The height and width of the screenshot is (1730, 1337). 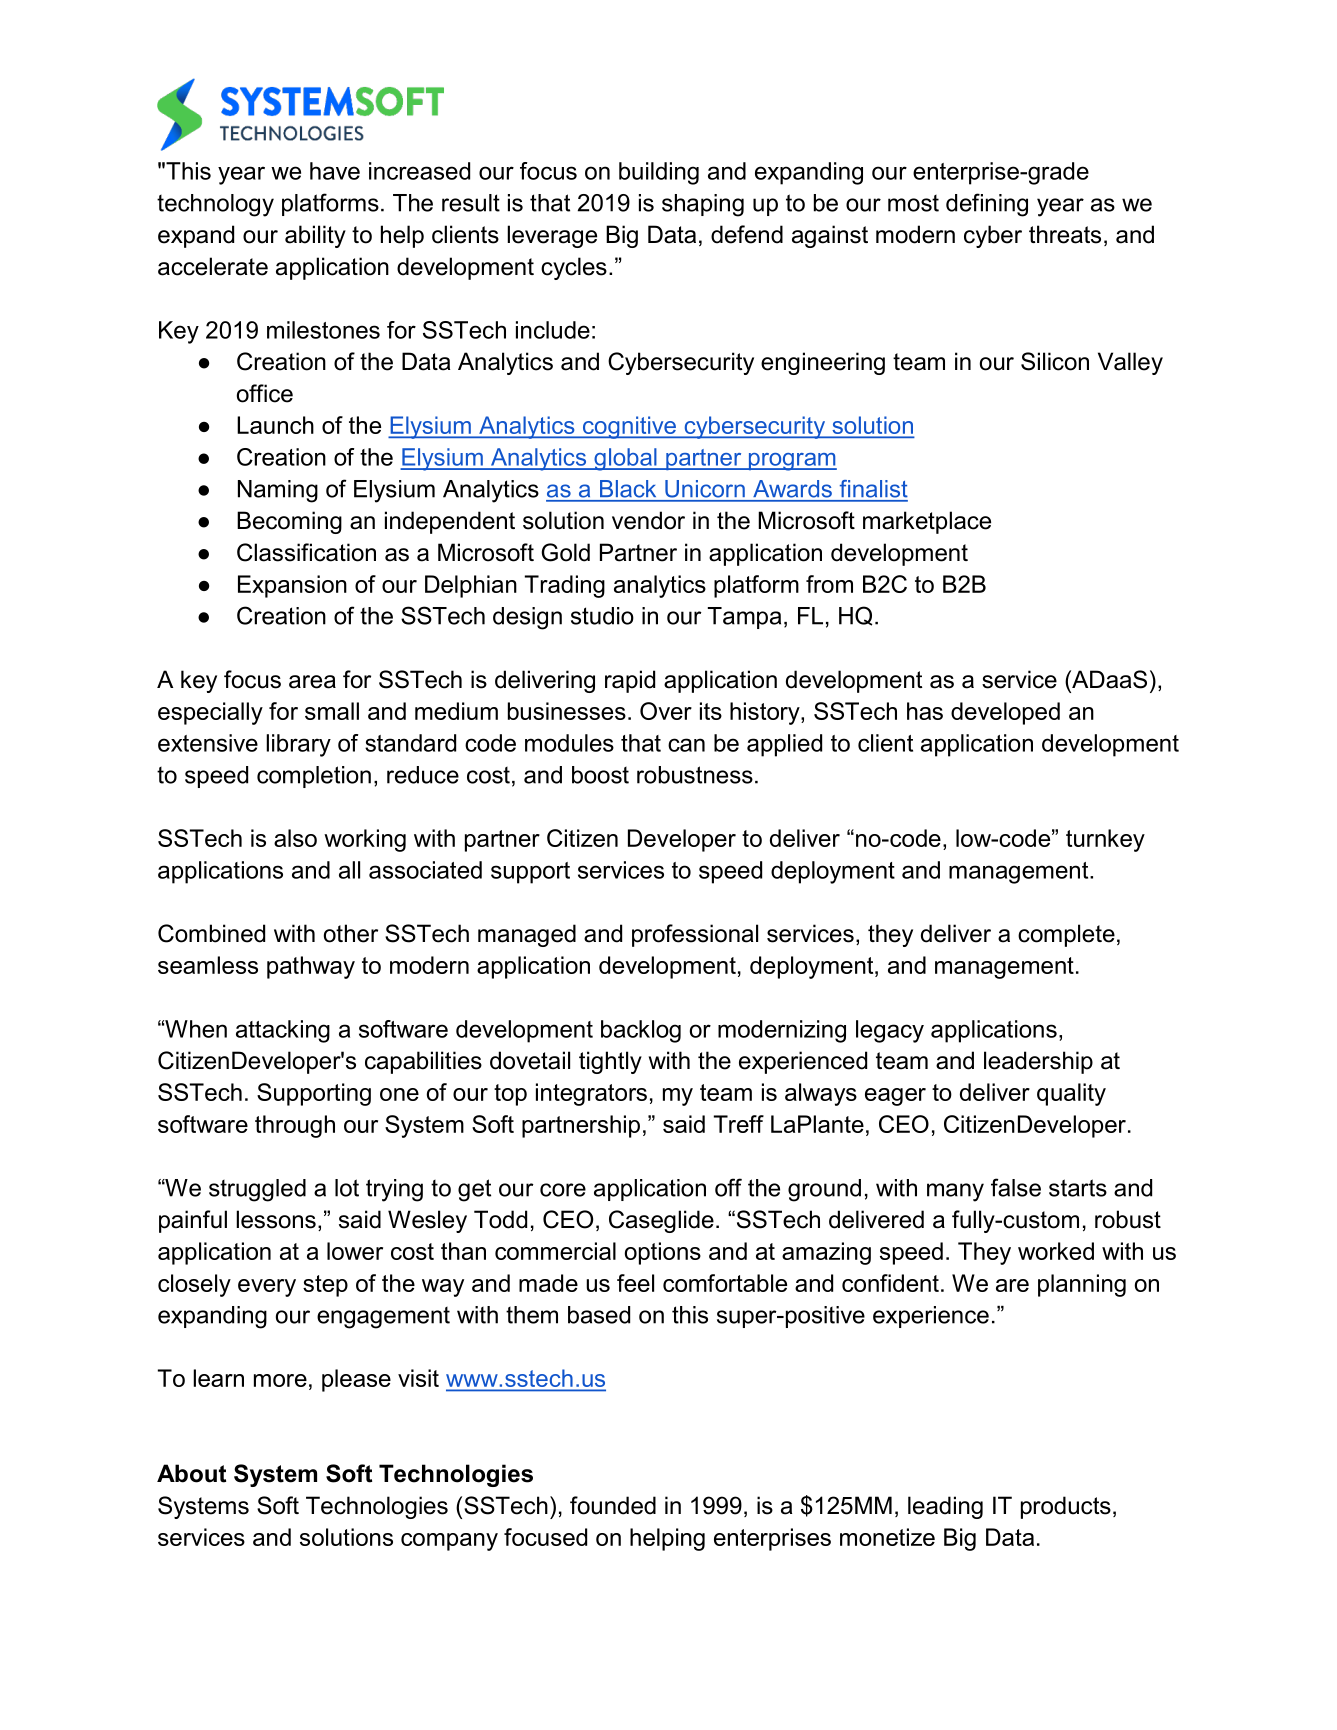 What do you see at coordinates (703, 205) in the screenshot?
I see `shaping` at bounding box center [703, 205].
